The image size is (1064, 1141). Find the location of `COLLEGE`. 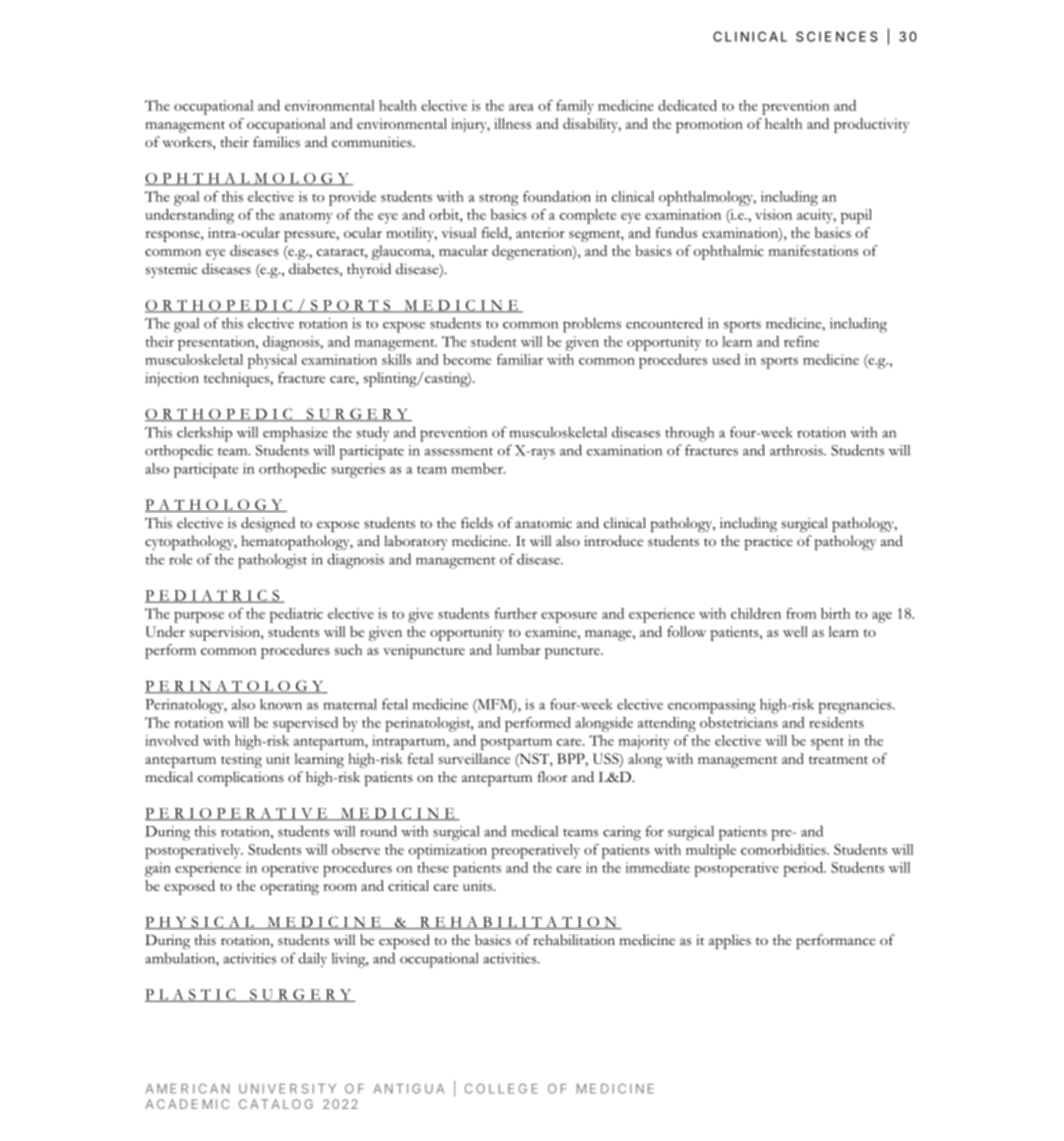

COLLEGE is located at coordinates (501, 1089).
